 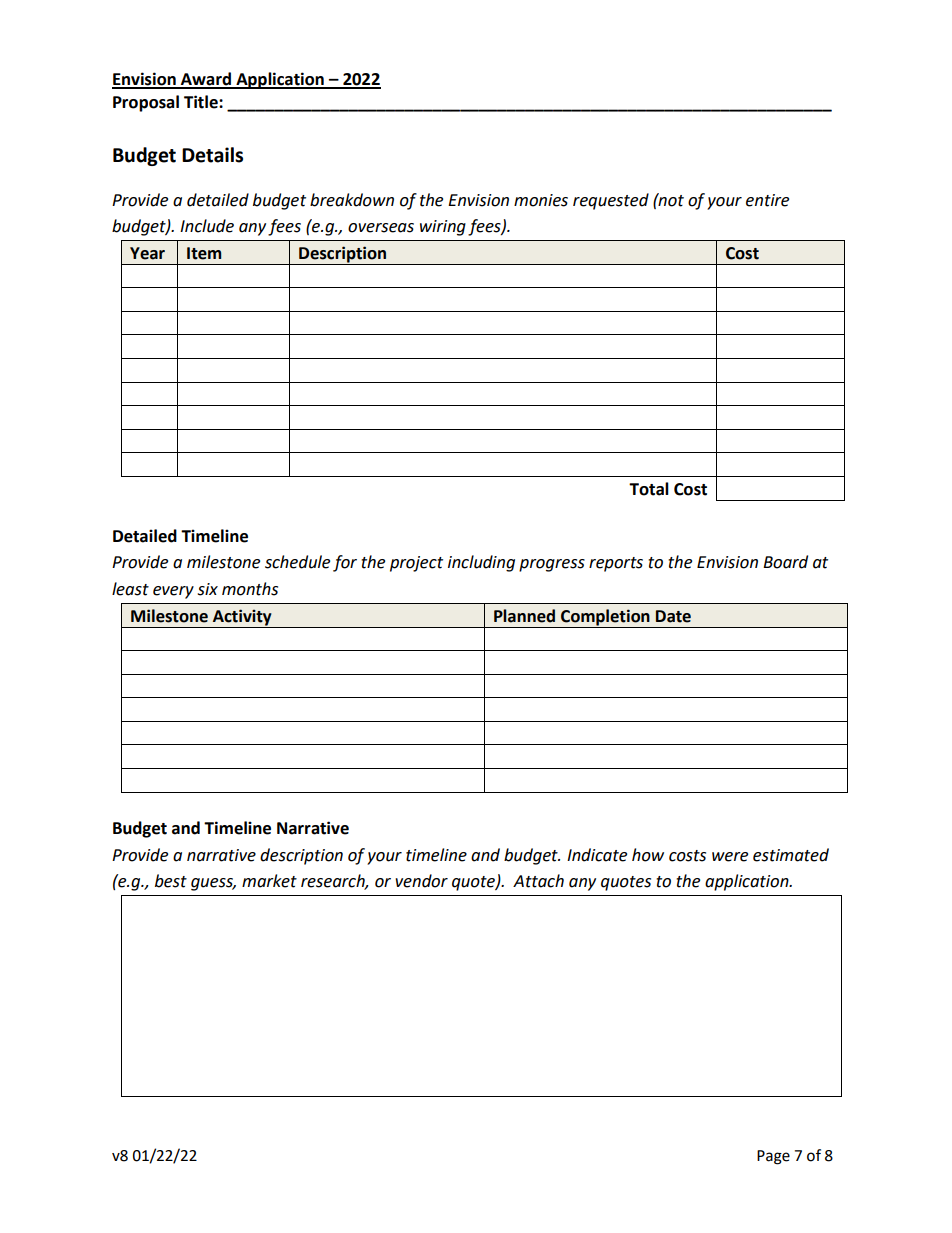 What do you see at coordinates (538, 881) in the screenshot?
I see `Attach` at bounding box center [538, 881].
